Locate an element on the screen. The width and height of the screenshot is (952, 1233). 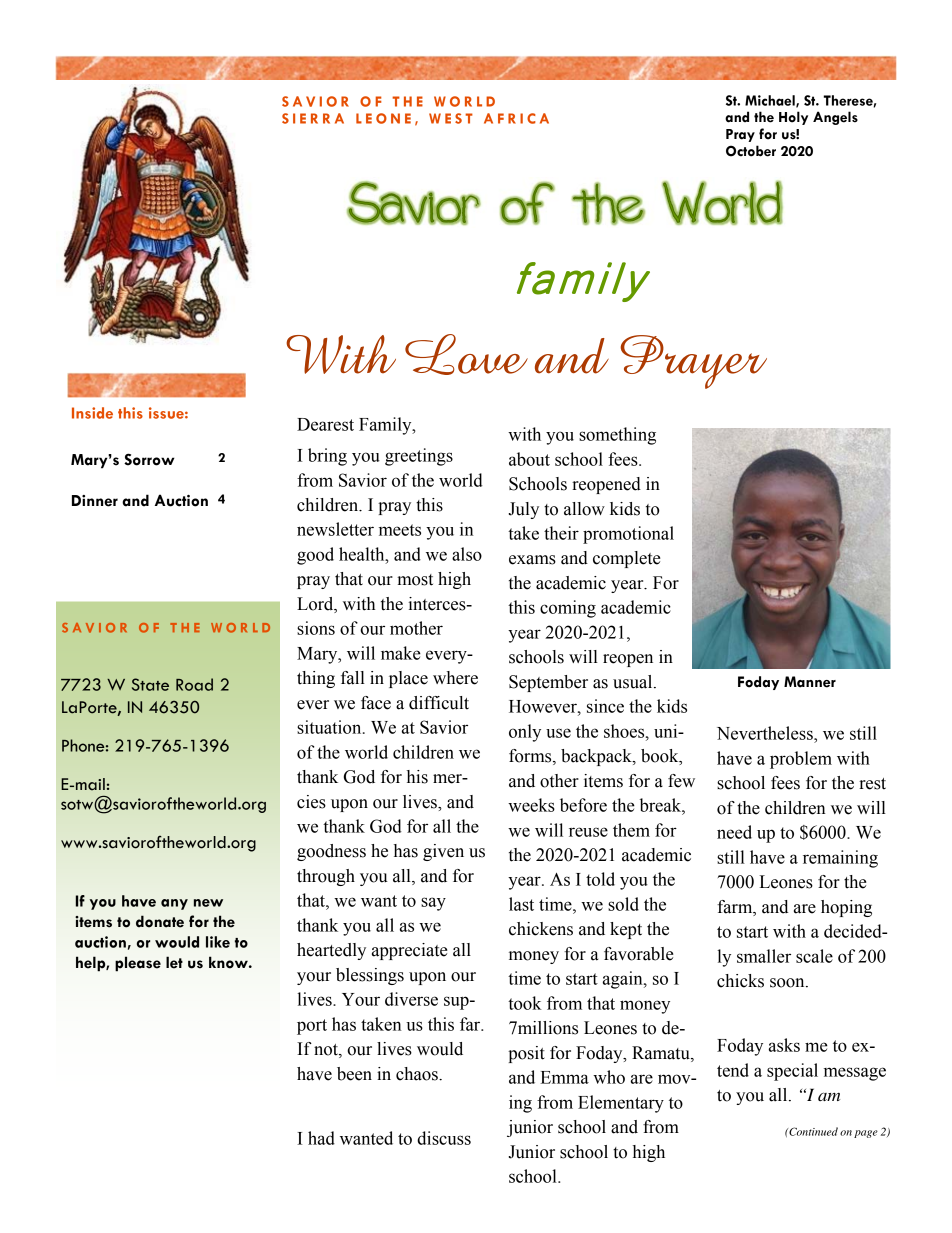
Road is located at coordinates (194, 684).
